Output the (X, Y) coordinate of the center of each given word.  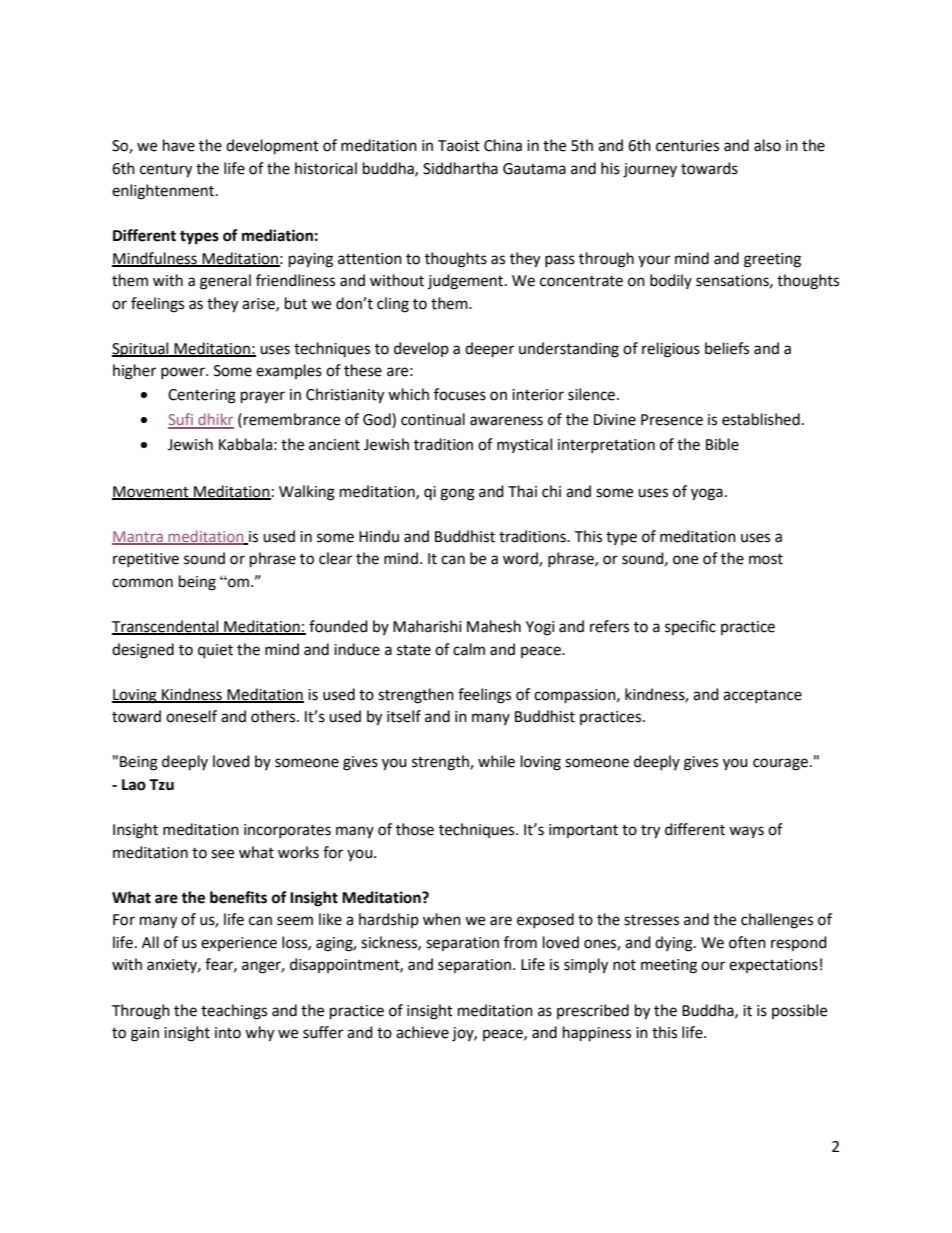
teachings (234, 1012)
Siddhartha (460, 168)
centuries (687, 146)
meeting (669, 966)
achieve (422, 1032)
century (166, 171)
